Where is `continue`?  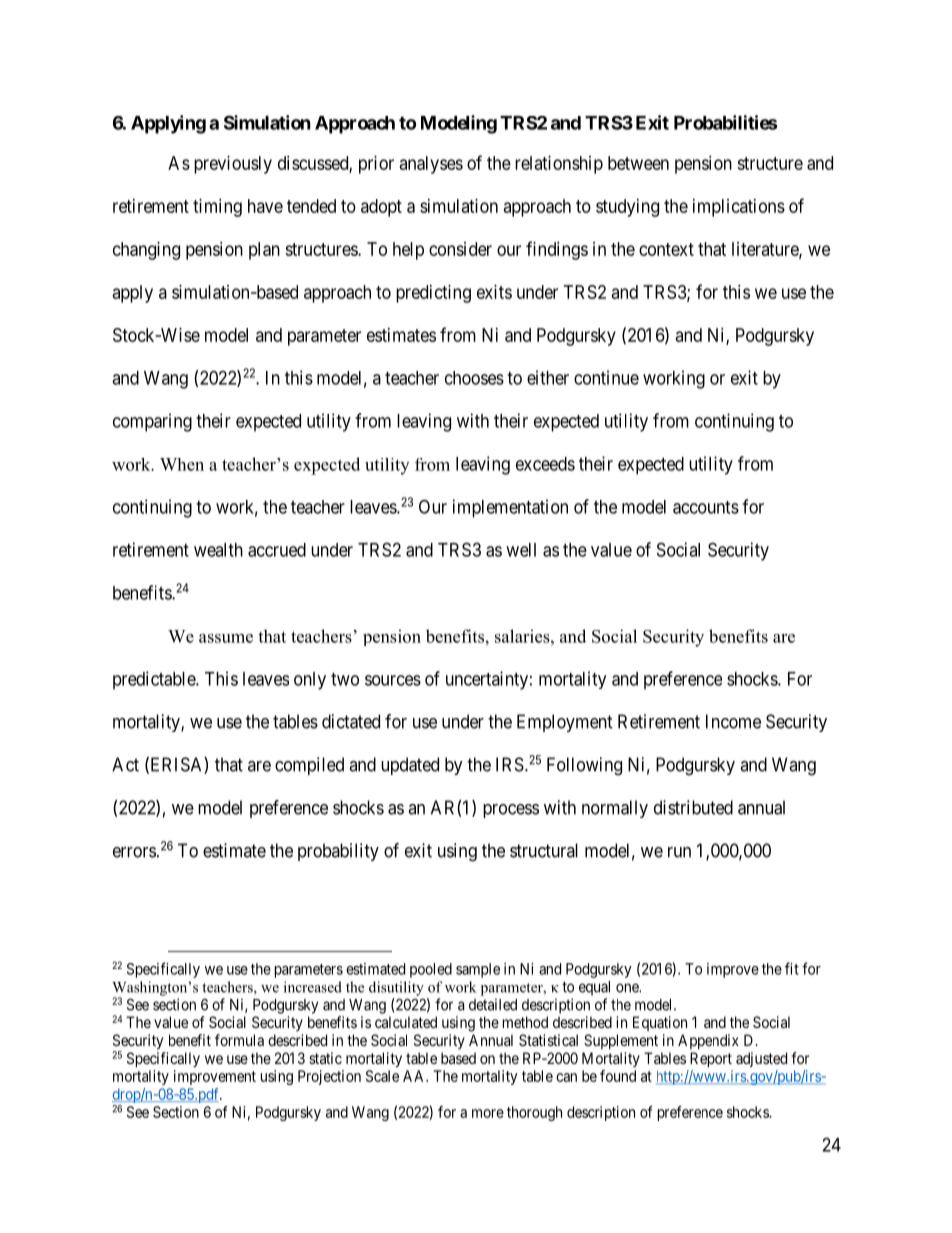
continue is located at coordinates (606, 377).
